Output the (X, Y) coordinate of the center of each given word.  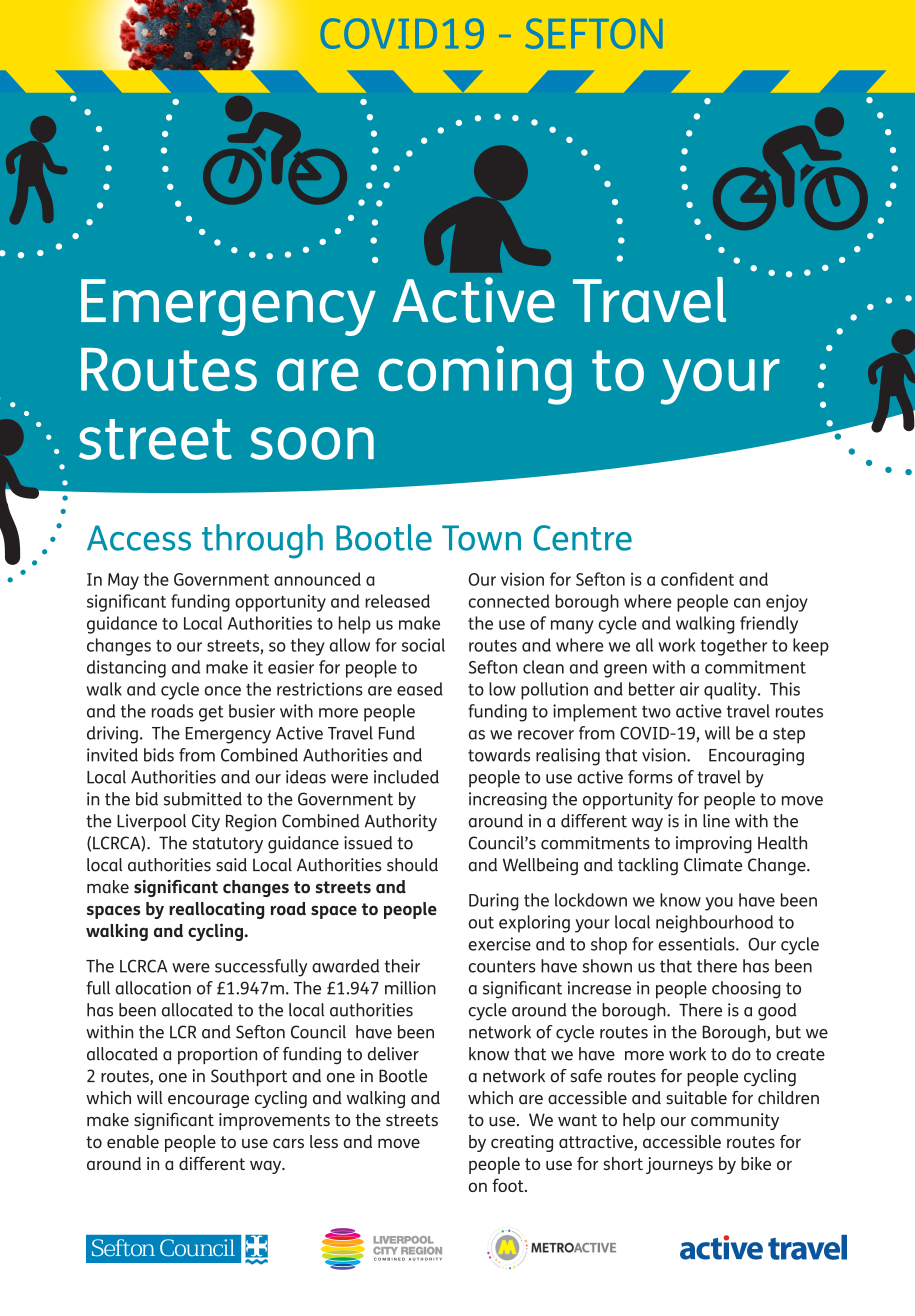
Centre (582, 538)
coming (475, 375)
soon (312, 443)
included (406, 777)
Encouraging (756, 757)
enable (133, 1141)
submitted (203, 799)
